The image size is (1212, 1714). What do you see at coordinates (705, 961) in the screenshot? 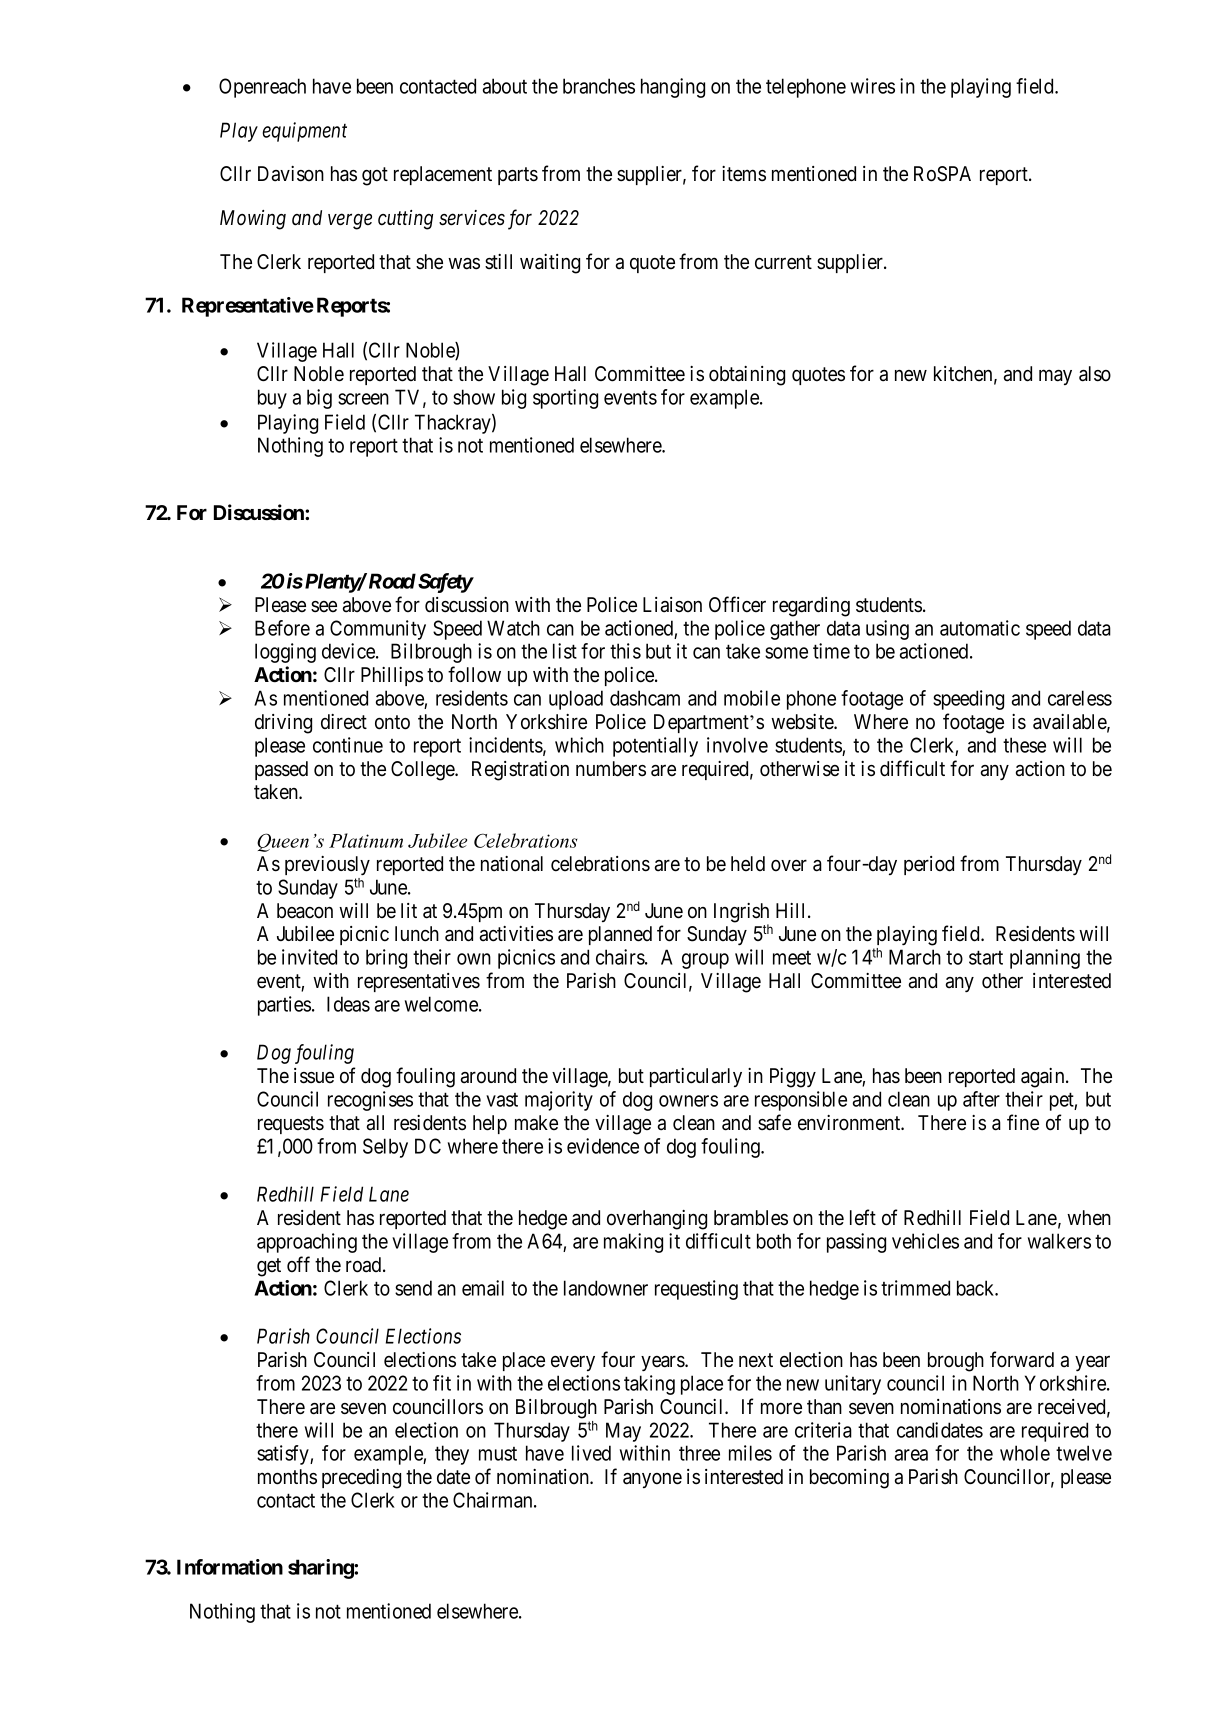
I see `group` at bounding box center [705, 961].
